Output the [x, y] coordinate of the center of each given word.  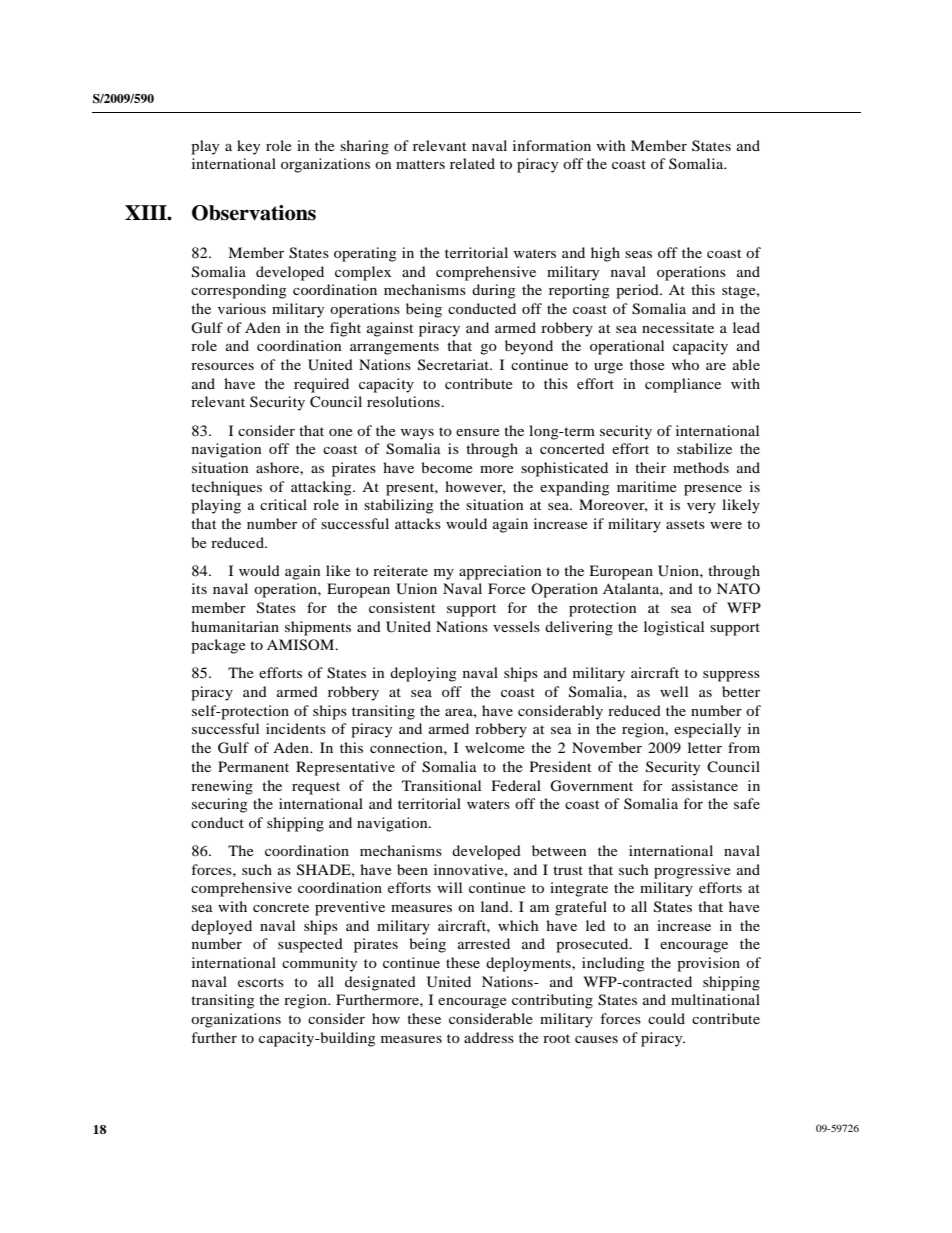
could [666, 1018]
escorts [261, 982]
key [248, 147]
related [472, 163]
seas [638, 254]
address [489, 1037]
